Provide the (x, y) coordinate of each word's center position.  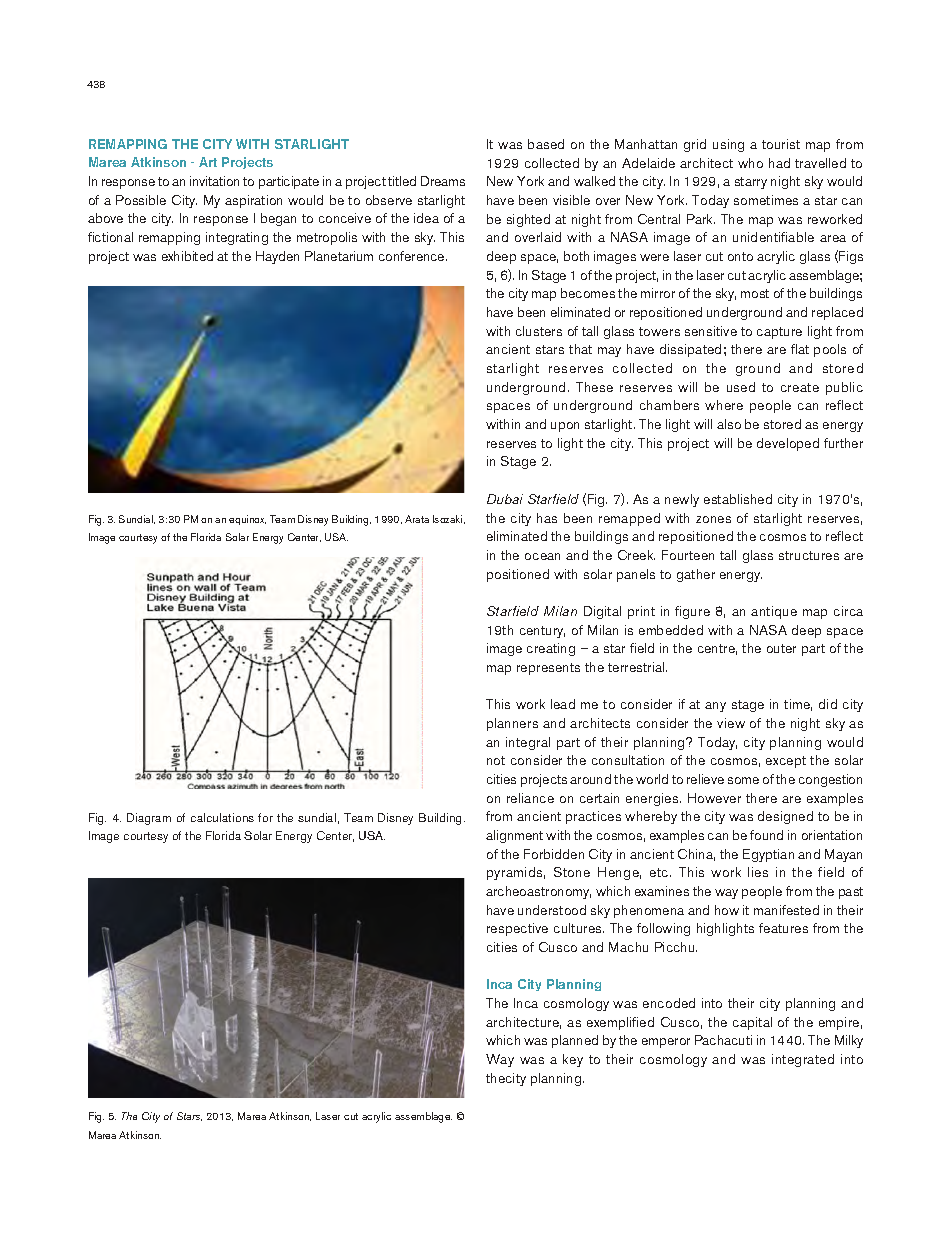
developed (788, 444)
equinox (247, 520)
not (496, 760)
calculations (222, 817)
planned (575, 1041)
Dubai (505, 499)
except (786, 762)
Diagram (149, 819)
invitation (214, 181)
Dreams (443, 181)
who (750, 163)
